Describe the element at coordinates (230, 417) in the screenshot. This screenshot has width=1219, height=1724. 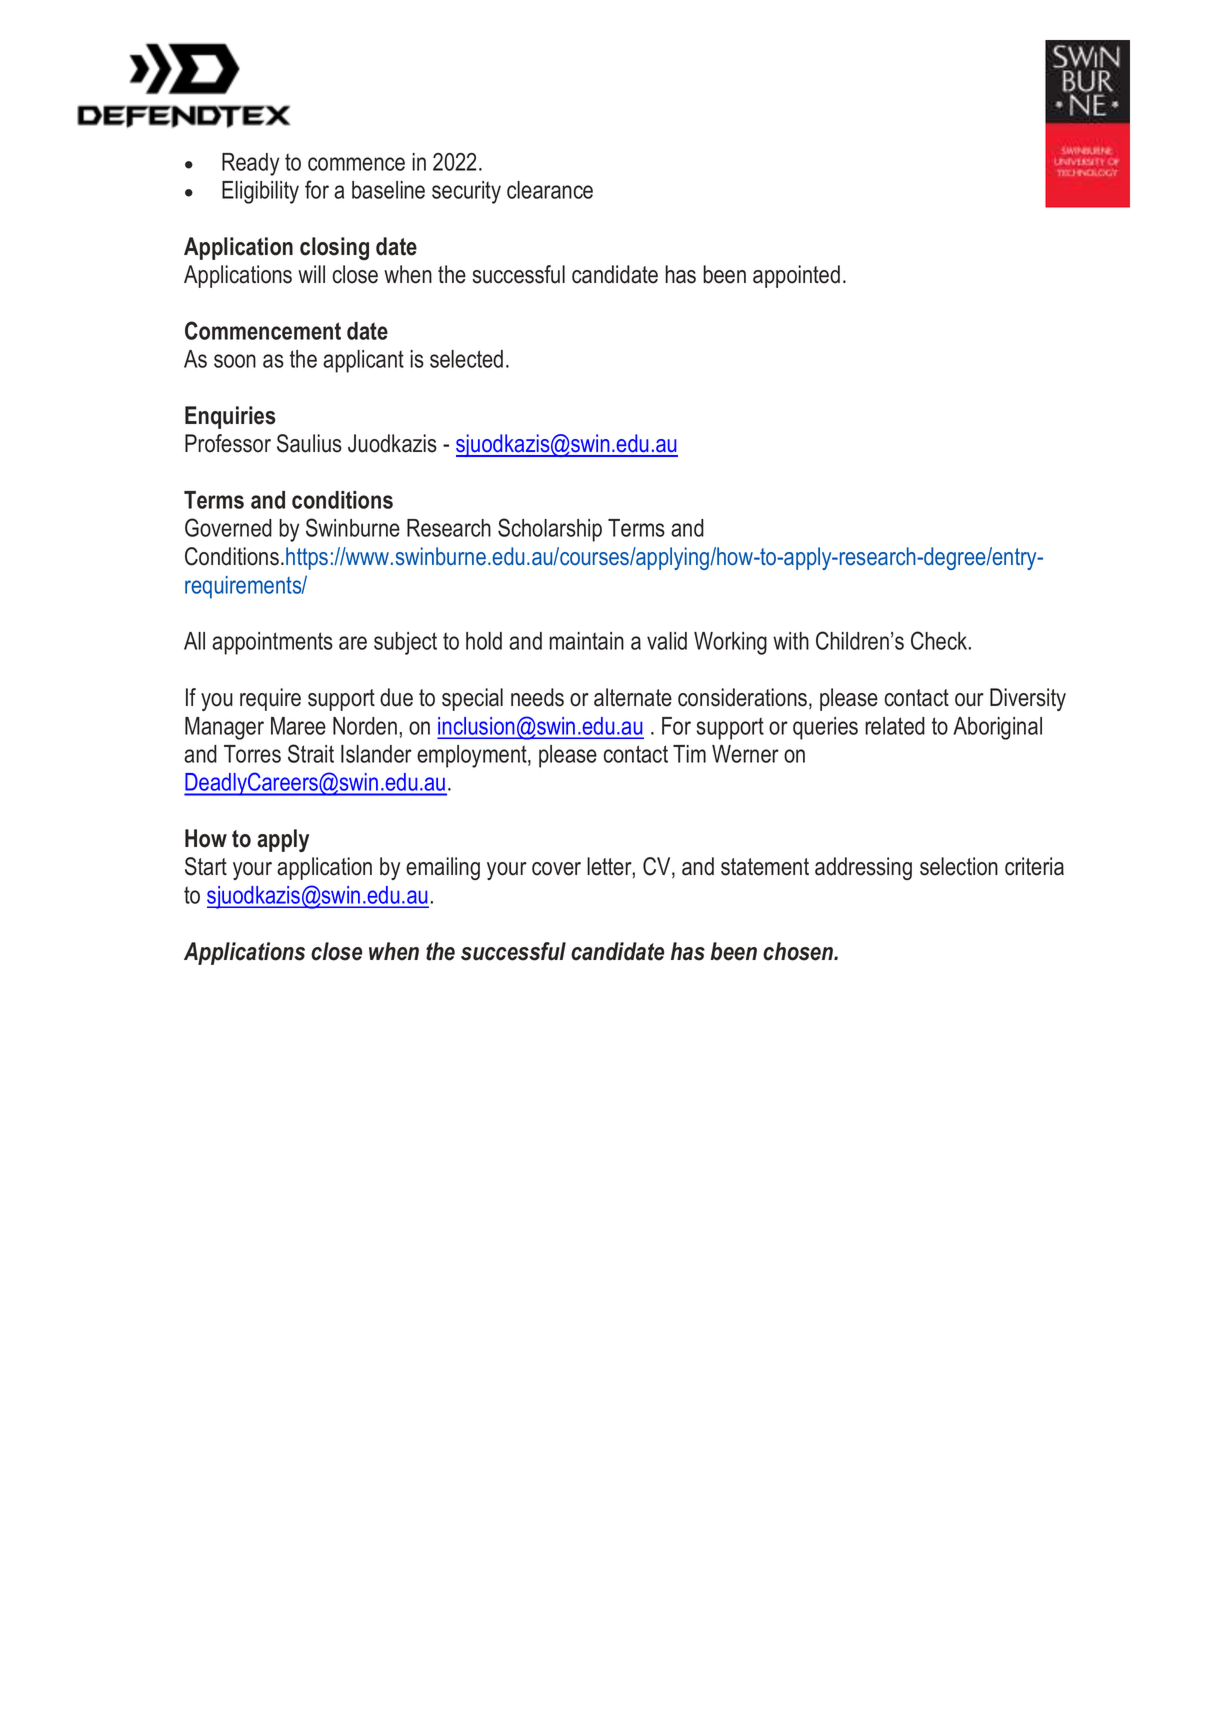
I see `Enquiries` at that location.
